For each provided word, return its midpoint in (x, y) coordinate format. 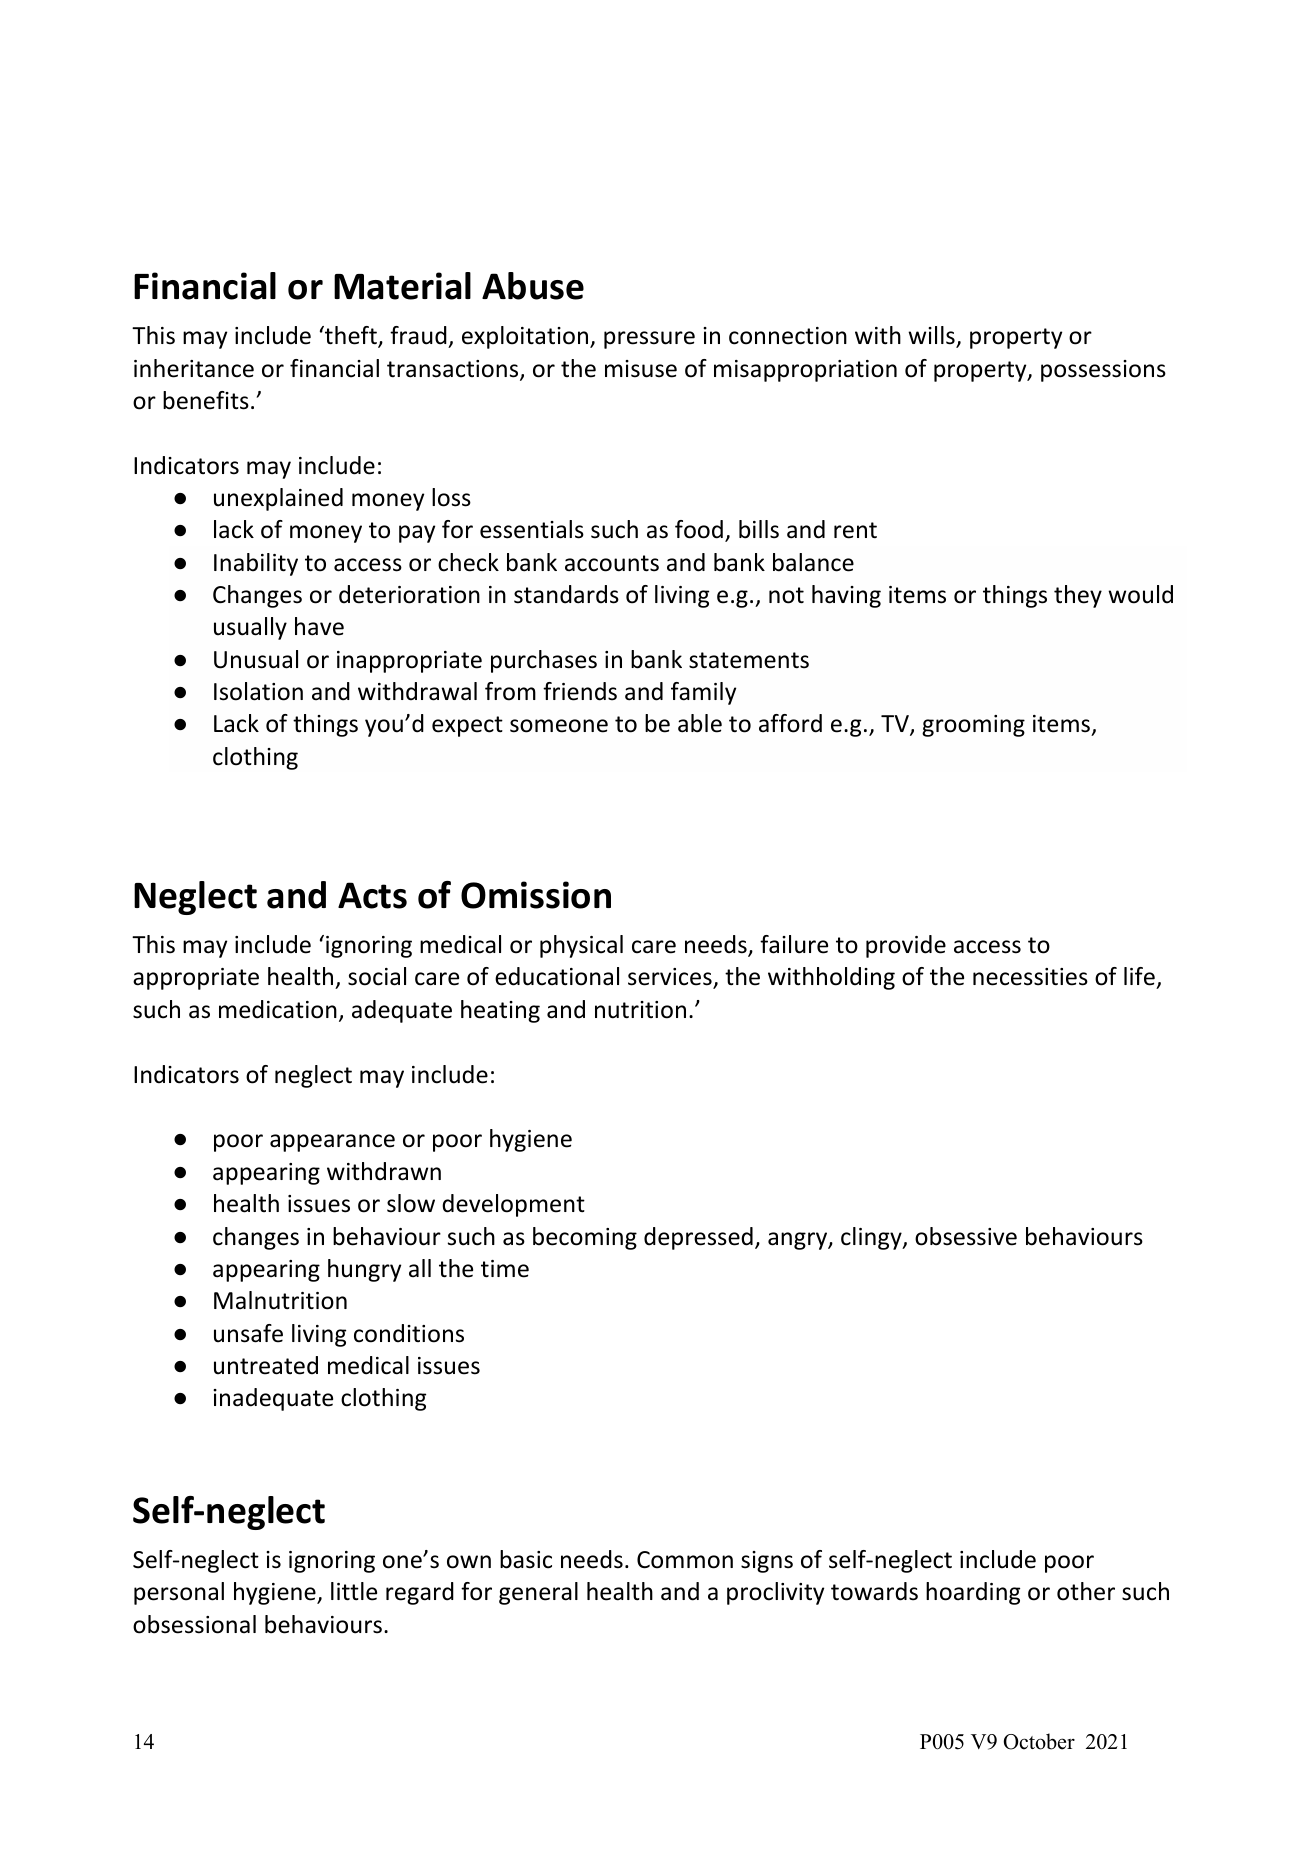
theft (351, 336)
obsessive (966, 1236)
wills (932, 336)
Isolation (258, 691)
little (354, 1591)
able (700, 723)
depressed (698, 1238)
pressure (649, 340)
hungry (364, 1270)
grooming (973, 726)
